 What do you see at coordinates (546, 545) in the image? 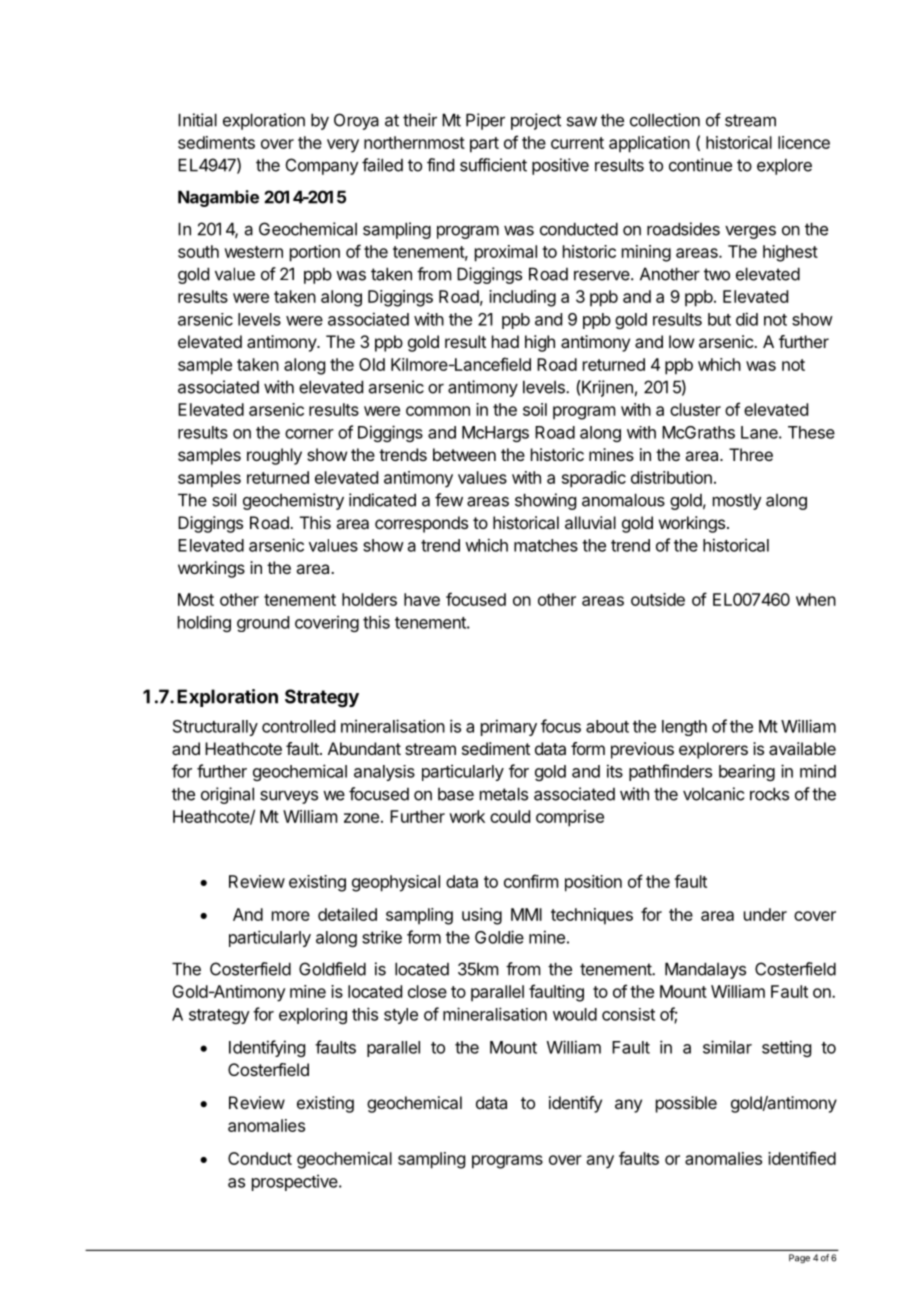
I see `matches` at bounding box center [546, 545].
